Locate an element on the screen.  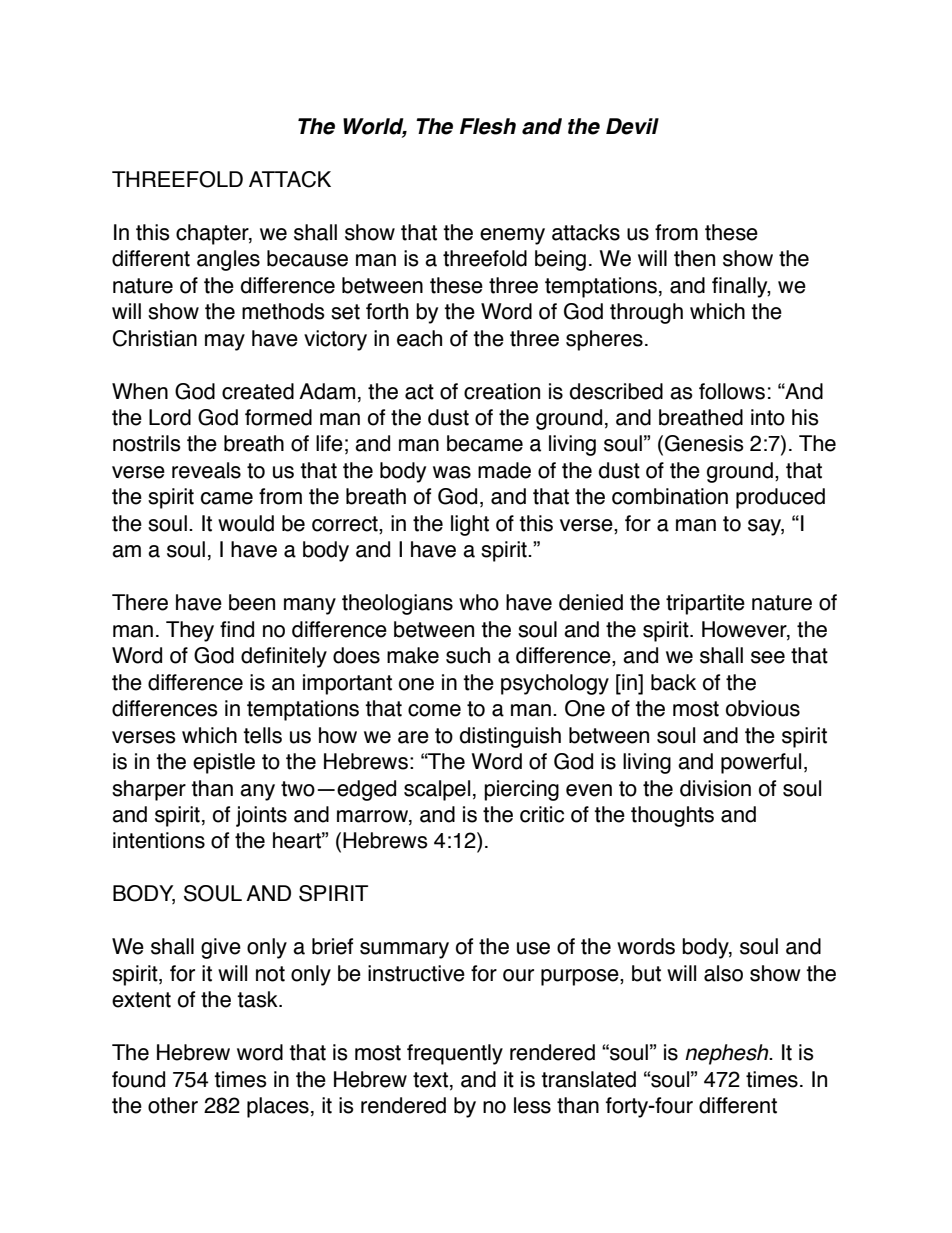
Genesis is located at coordinates (704, 443).
